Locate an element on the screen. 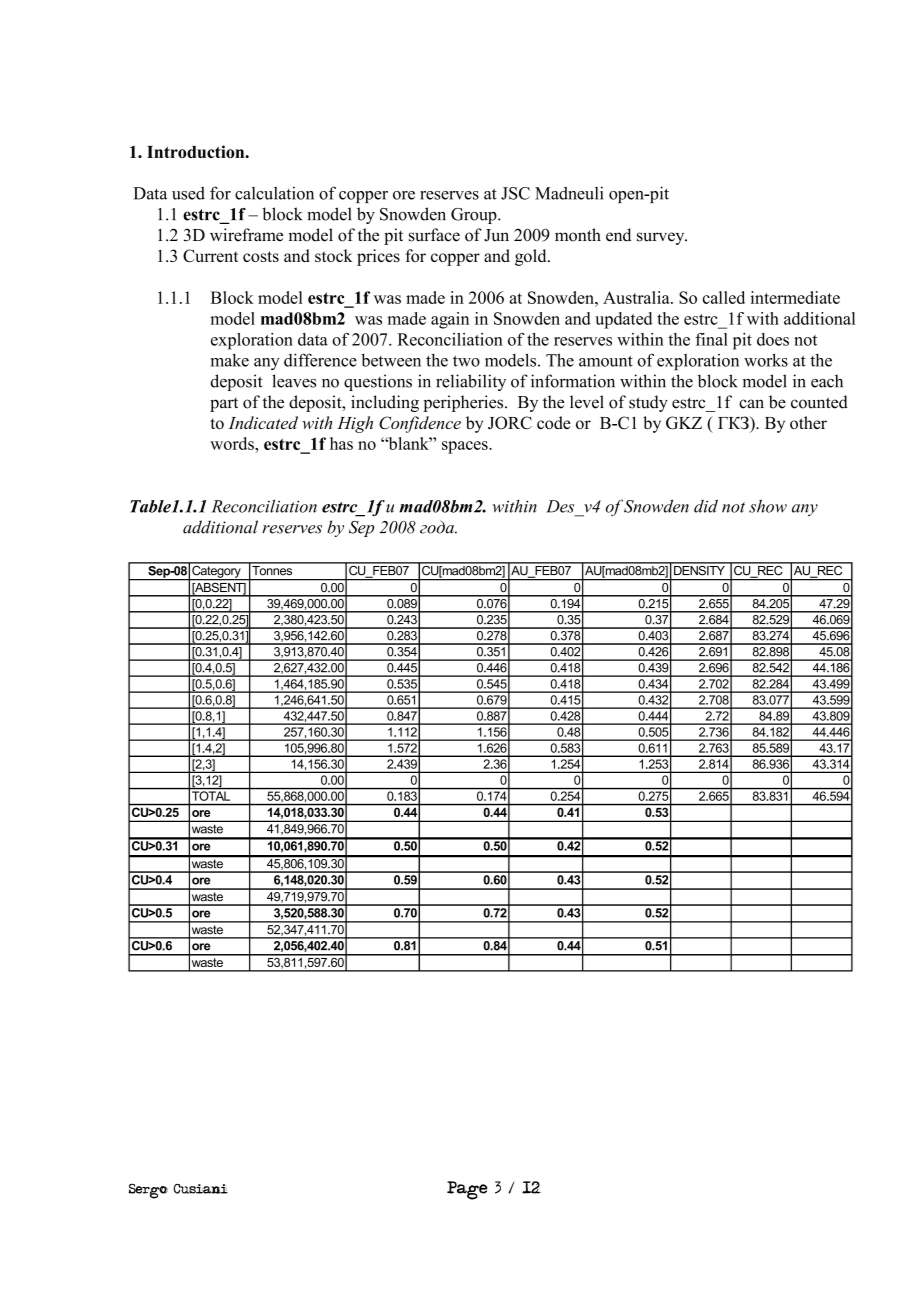 This screenshot has width=924, height=1308. wireframe is located at coordinates (246, 235).
